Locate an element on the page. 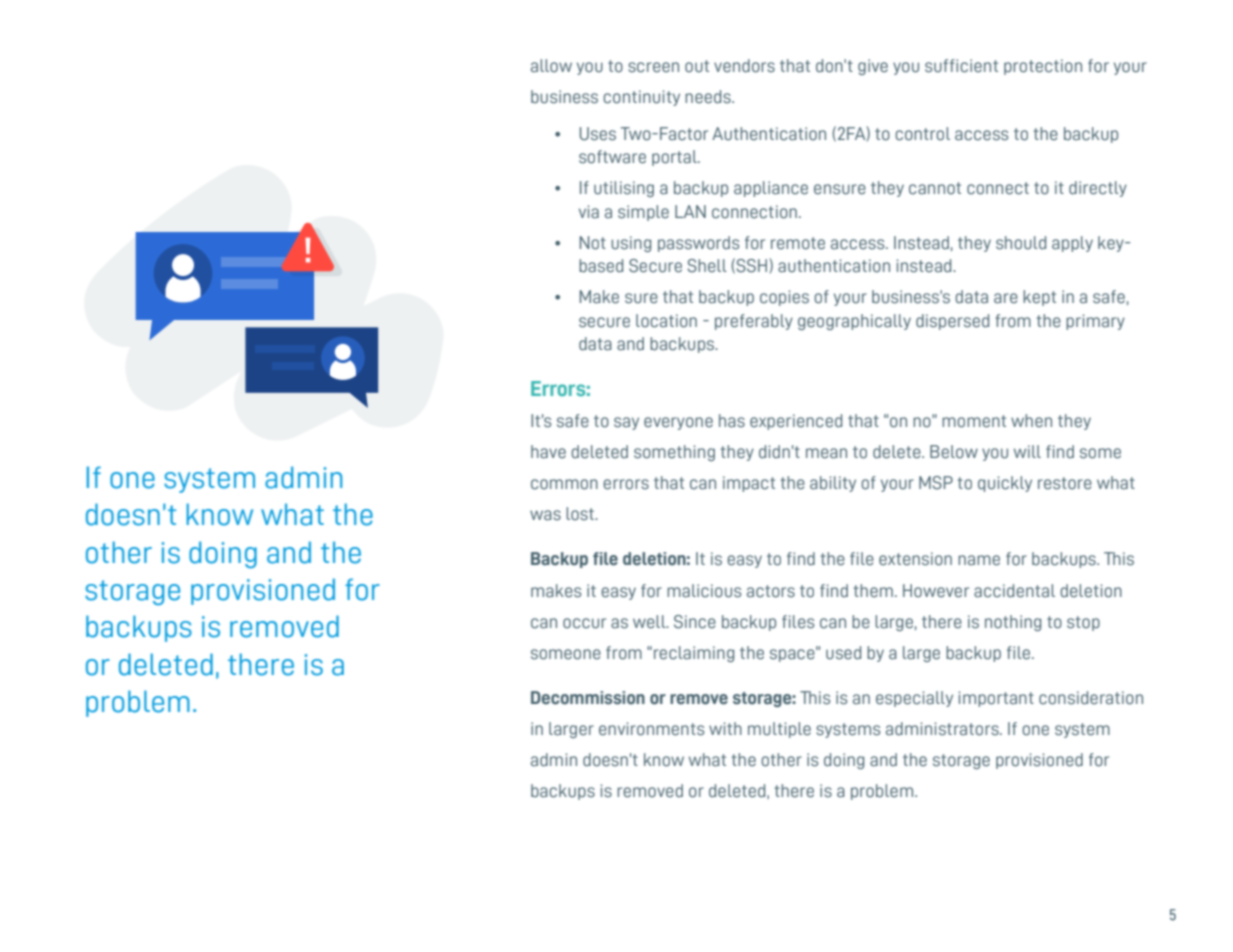  protection is located at coordinates (1043, 67).
